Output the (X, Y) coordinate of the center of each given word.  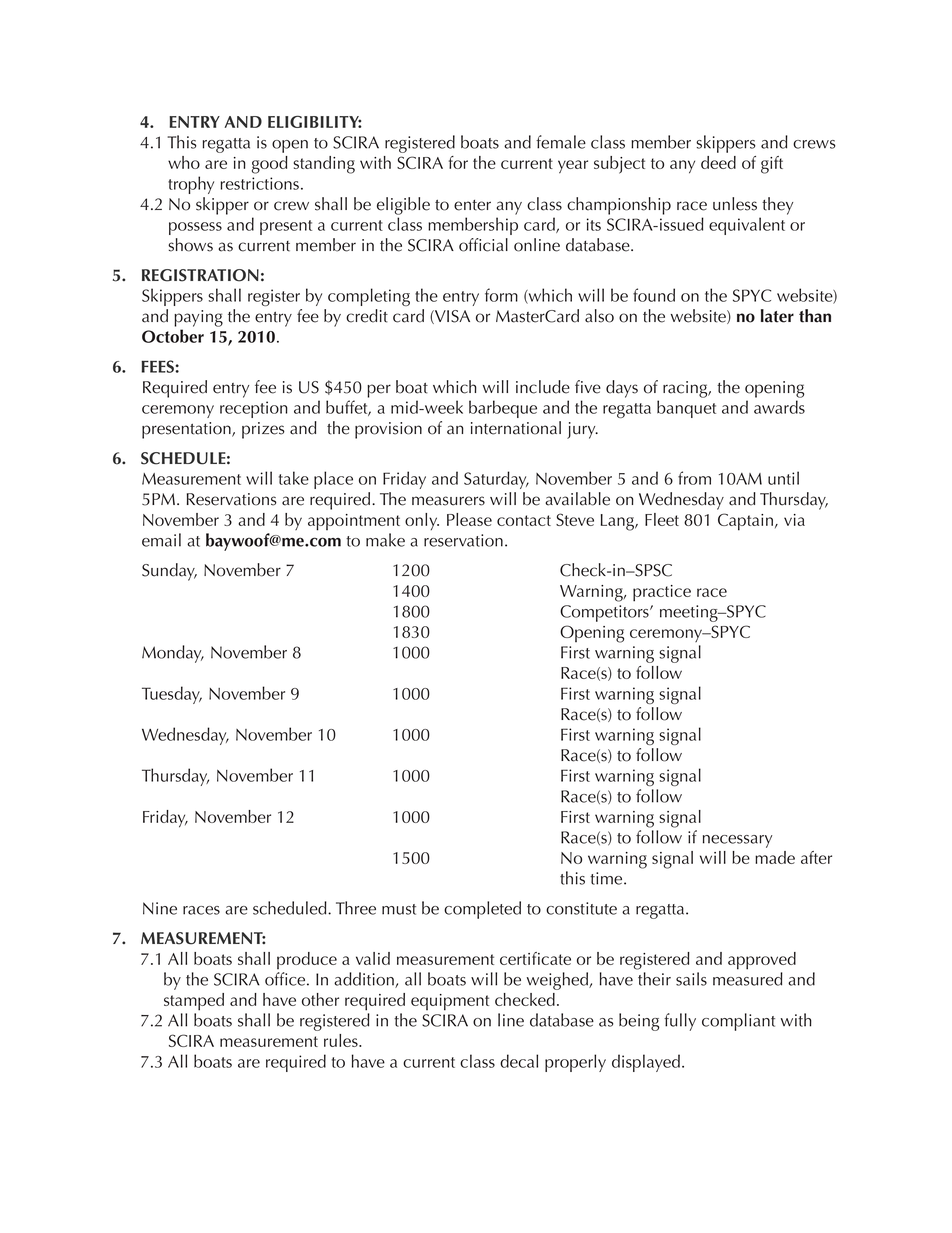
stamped (194, 1002)
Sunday (169, 572)
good (270, 165)
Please (469, 519)
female (561, 142)
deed (718, 162)
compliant (738, 1022)
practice (662, 593)
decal (519, 1061)
